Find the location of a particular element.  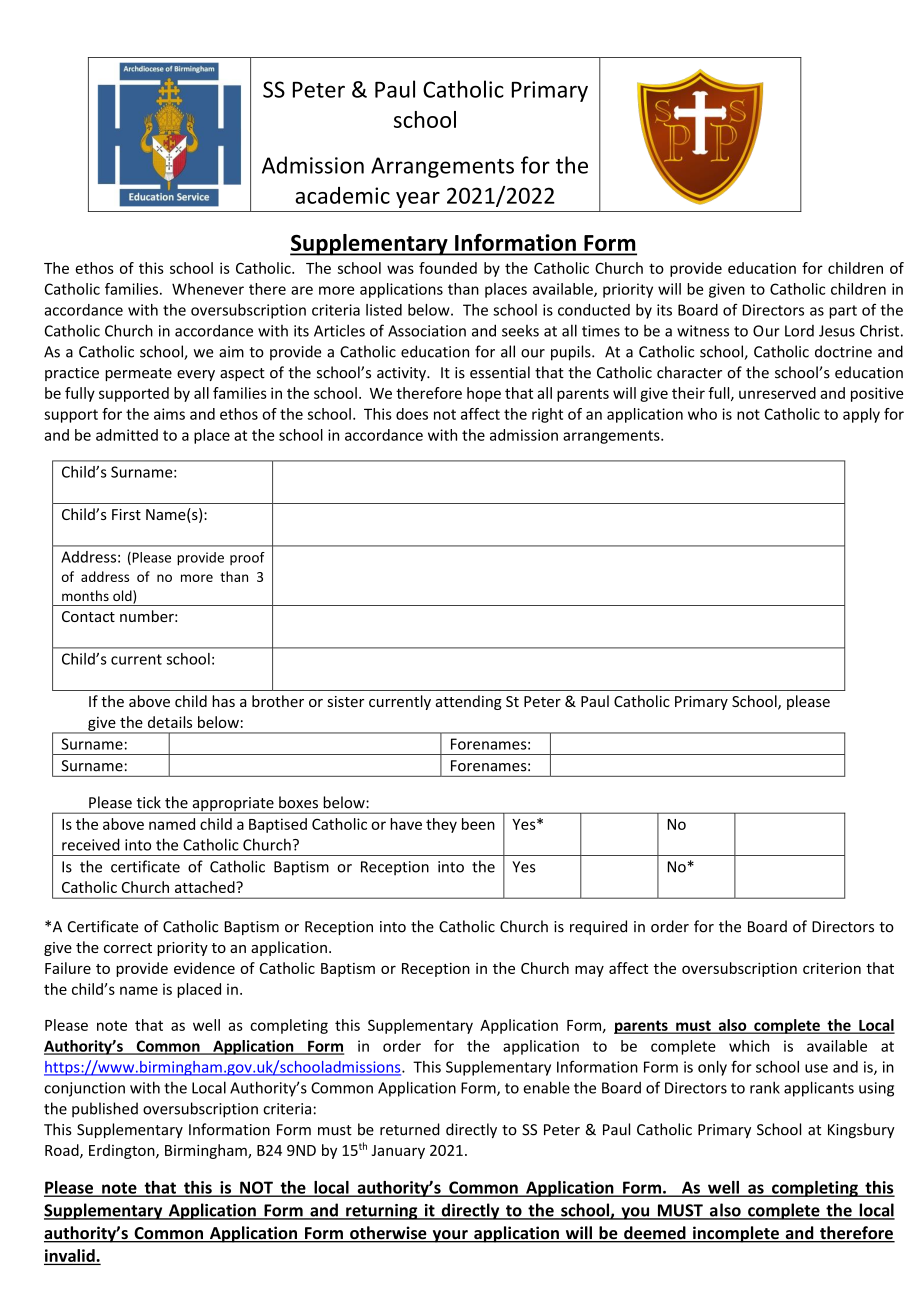

invalid is located at coordinates (70, 1256).
